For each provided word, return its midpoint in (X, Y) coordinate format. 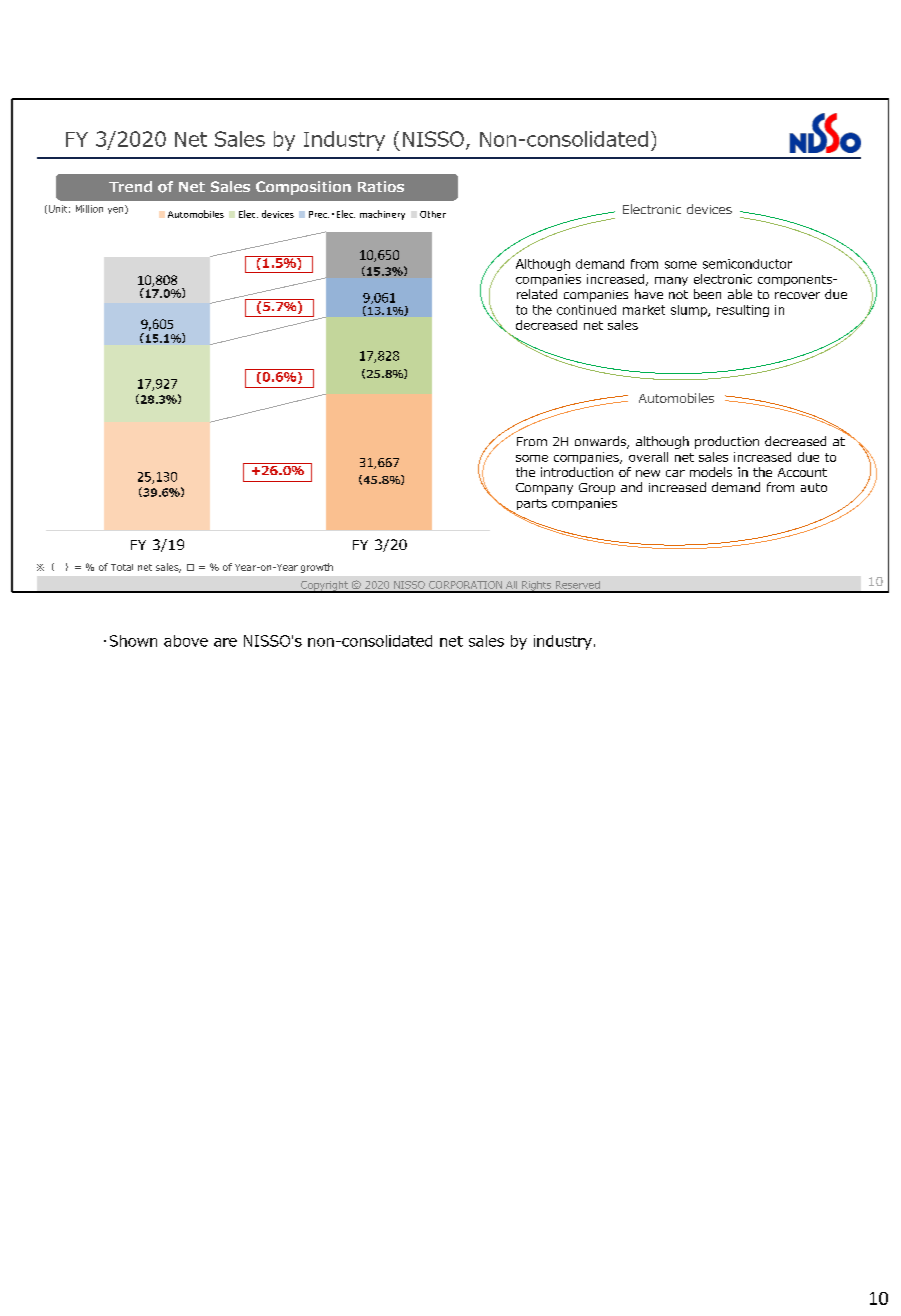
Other (433, 214)
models (711, 472)
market (644, 310)
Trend (130, 186)
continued (586, 310)
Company (544, 489)
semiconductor (747, 264)
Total (122, 567)
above (186, 641)
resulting (743, 311)
